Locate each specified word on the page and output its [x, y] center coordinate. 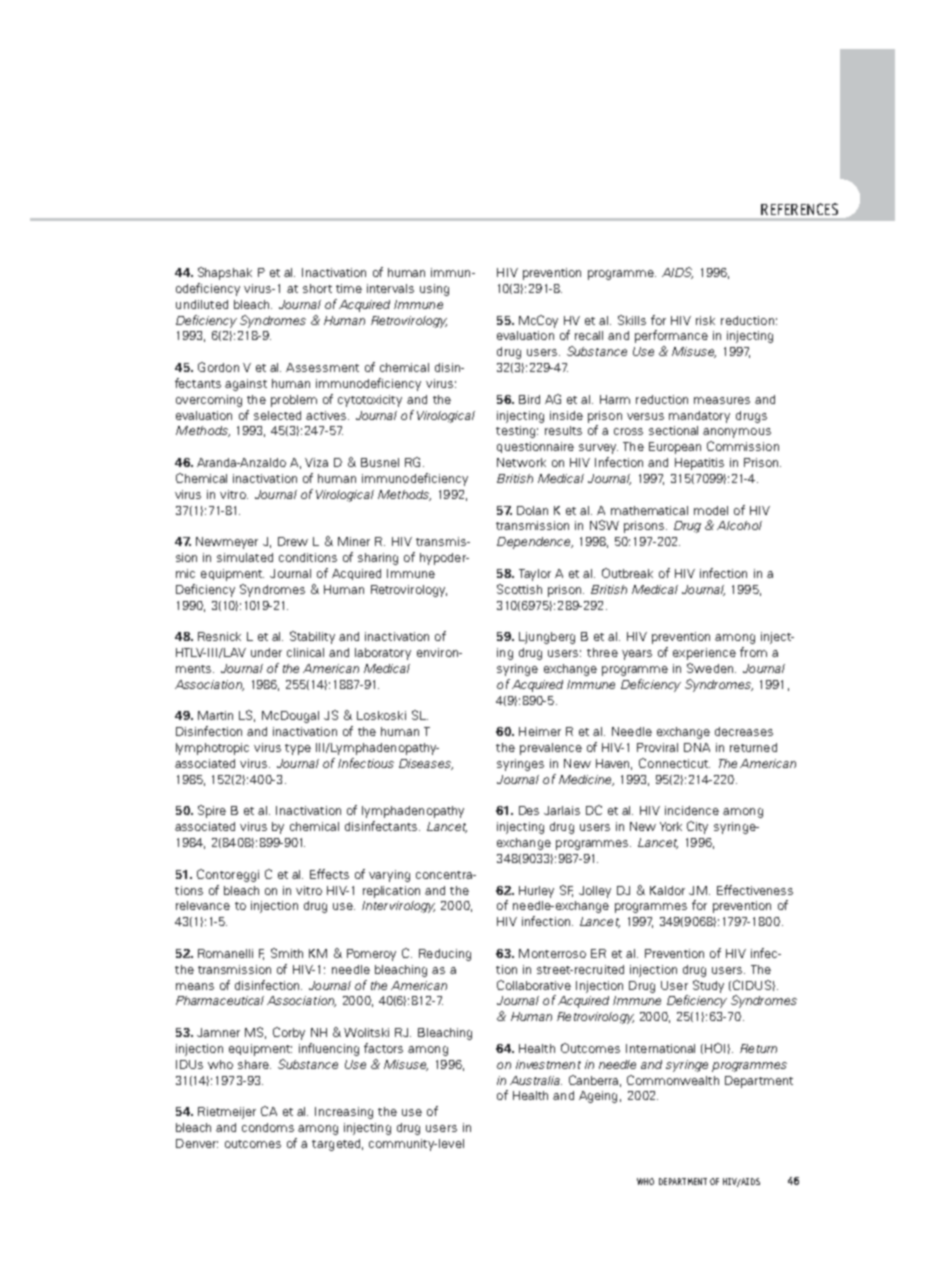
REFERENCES [799, 209]
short [317, 288]
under [266, 652]
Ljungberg [547, 638]
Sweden [711, 668]
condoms [268, 1127]
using [434, 290]
